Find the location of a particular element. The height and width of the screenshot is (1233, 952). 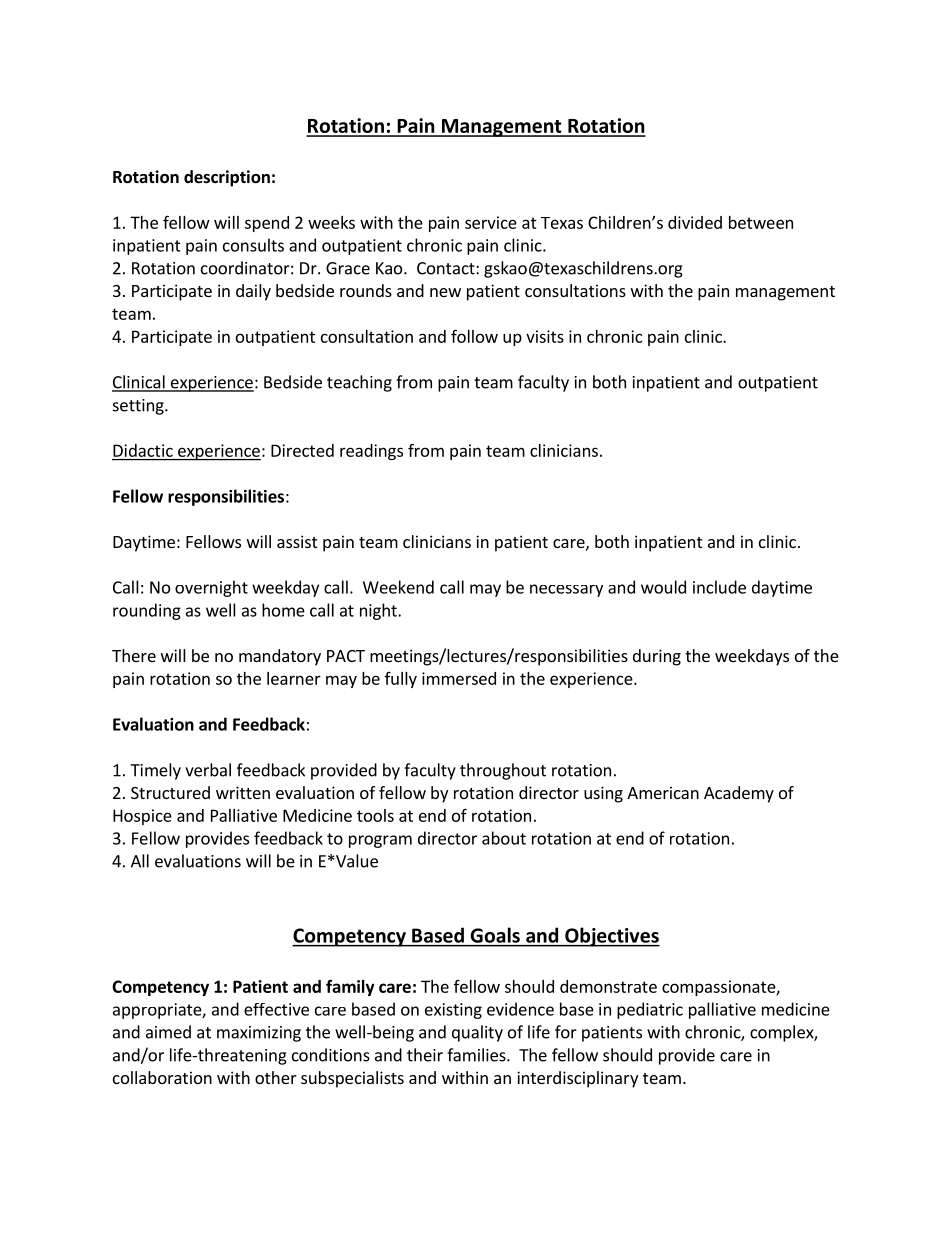

American is located at coordinates (663, 792).
